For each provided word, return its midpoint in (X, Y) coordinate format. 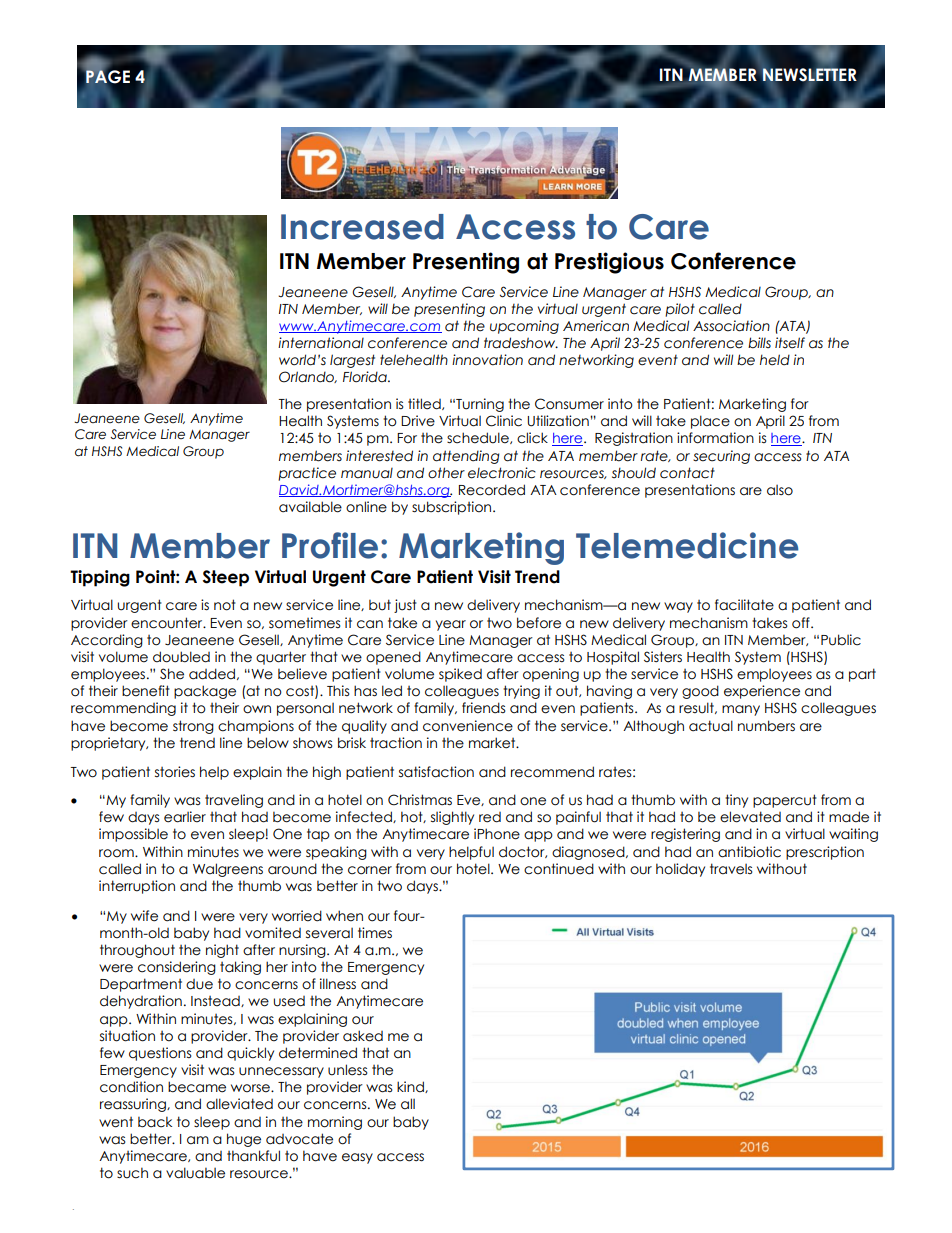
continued (559, 869)
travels (731, 869)
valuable (195, 1173)
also (780, 490)
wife (144, 916)
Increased (362, 227)
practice (307, 474)
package (205, 692)
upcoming (524, 327)
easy (357, 1158)
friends (483, 708)
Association (731, 326)
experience (762, 692)
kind (411, 1087)
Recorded (492, 490)
